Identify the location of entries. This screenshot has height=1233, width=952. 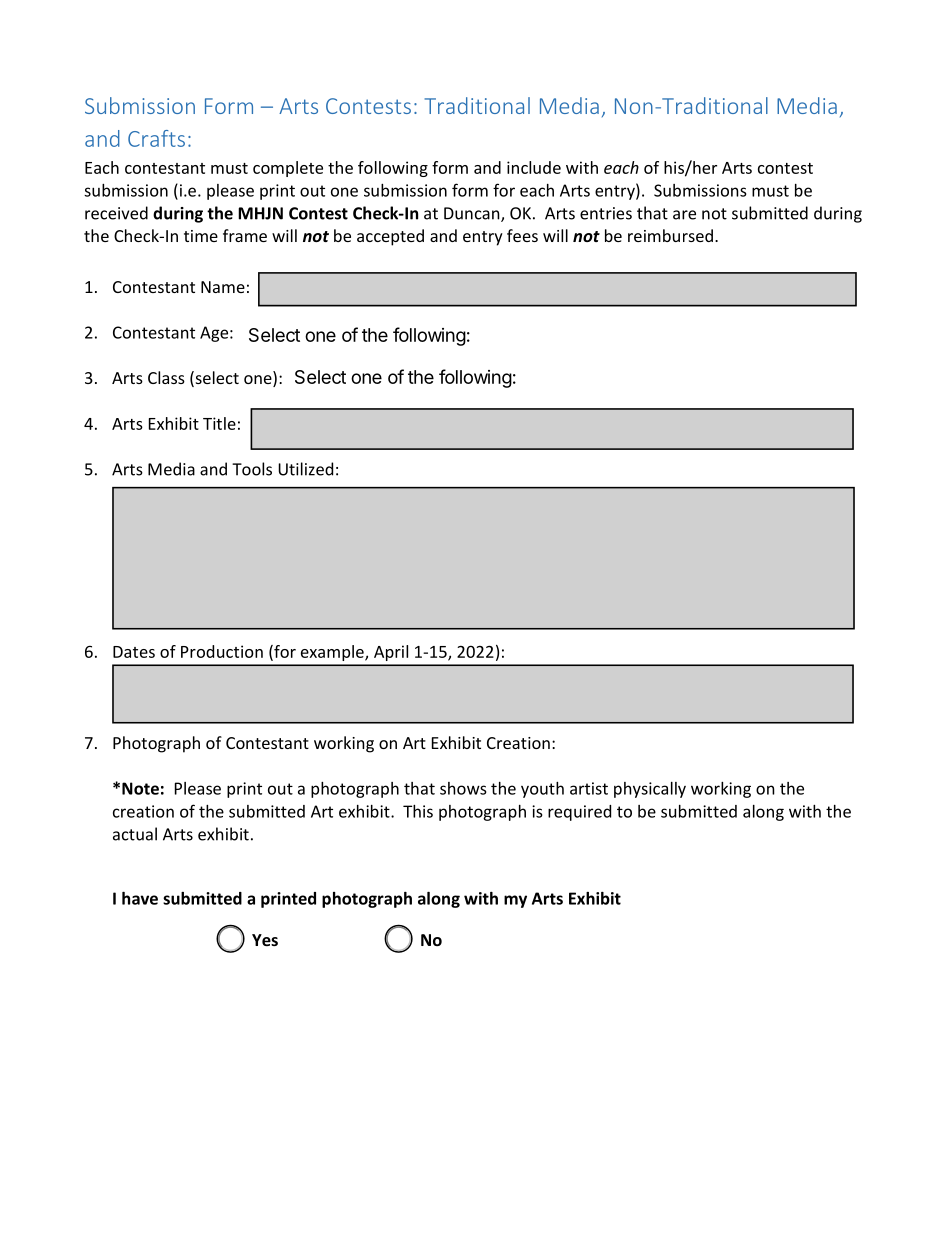
(606, 213).
